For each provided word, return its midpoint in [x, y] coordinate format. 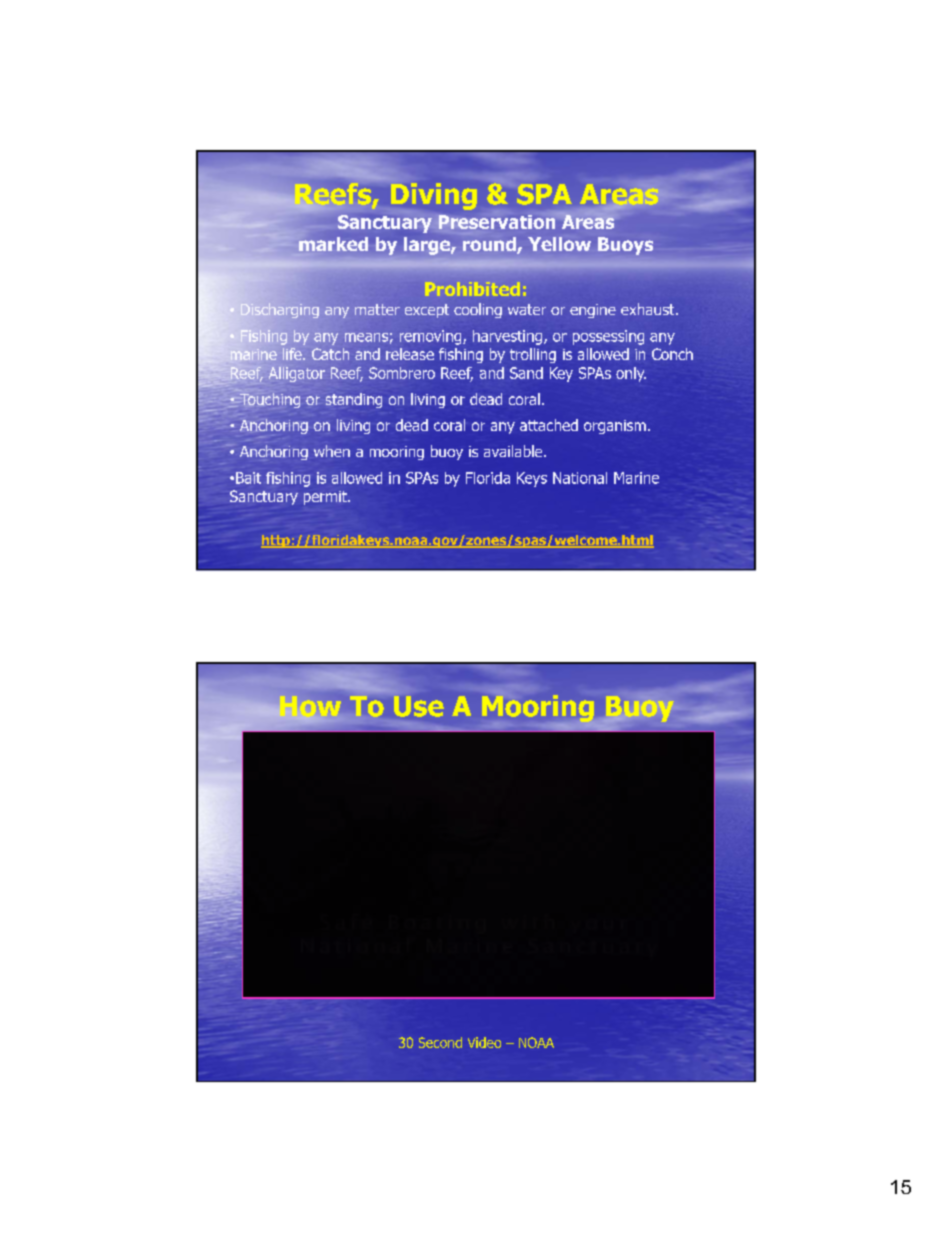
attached [549, 425]
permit [326, 498]
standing [354, 400]
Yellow [559, 244]
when [332, 451]
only [631, 374]
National [580, 478]
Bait [248, 478]
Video [484, 1042]
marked [333, 244]
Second [440, 1042]
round [490, 245]
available [514, 451]
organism [615, 427]
